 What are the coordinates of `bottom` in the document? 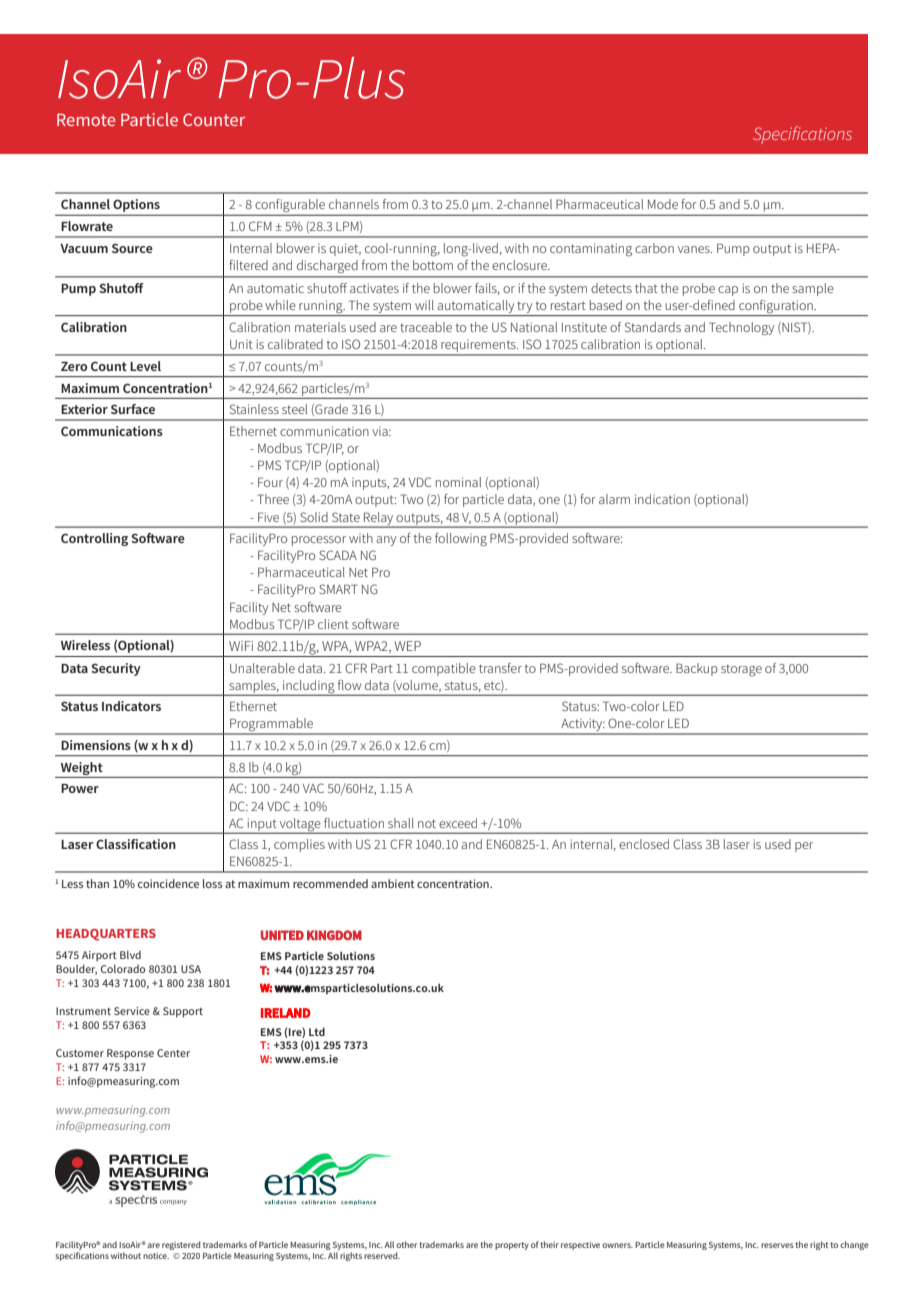 It's located at (433, 265).
